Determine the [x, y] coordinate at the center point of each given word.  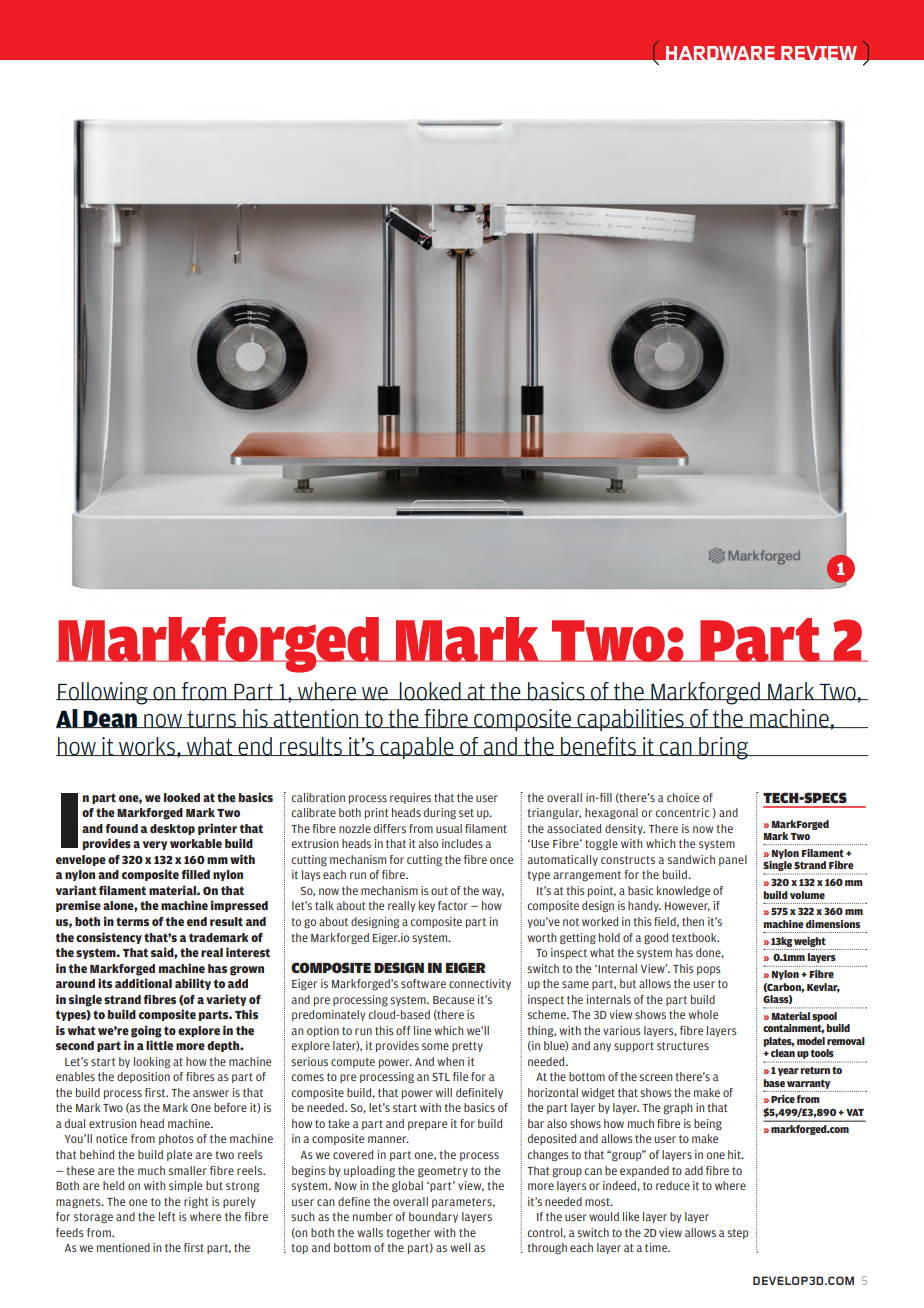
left [167, 1216]
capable [417, 748]
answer [211, 1093]
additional [143, 983]
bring [723, 748]
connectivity [480, 984]
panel [733, 860]
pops [709, 970]
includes [462, 843]
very [155, 845]
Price [783, 1099]
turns [211, 719]
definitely [479, 1093]
